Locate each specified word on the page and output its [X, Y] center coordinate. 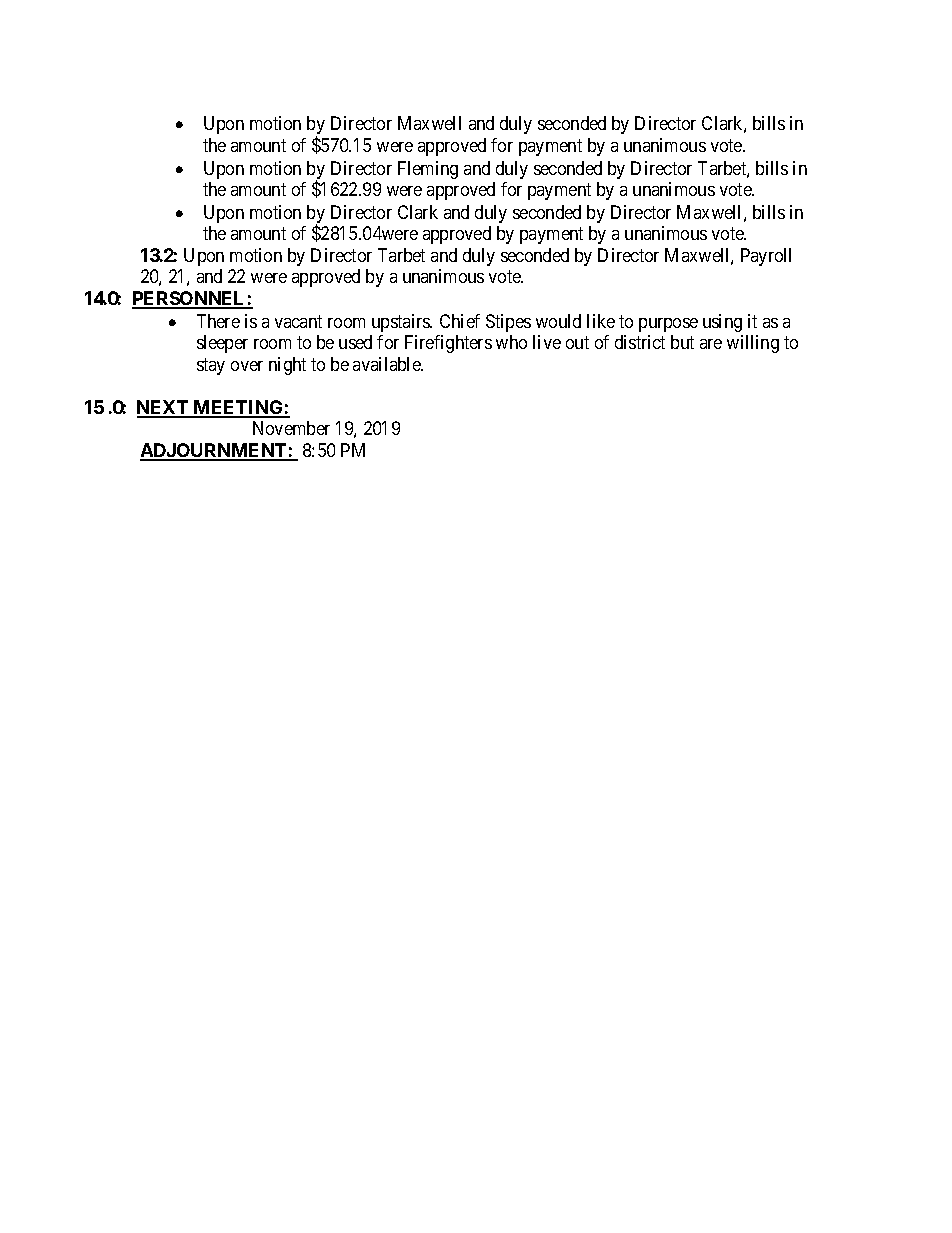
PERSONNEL [190, 299]
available [388, 364]
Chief [460, 321]
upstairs [401, 323]
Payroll [766, 257]
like [601, 321]
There [218, 321]
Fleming [428, 170]
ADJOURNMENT [214, 451]
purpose [668, 325]
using [722, 323]
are [711, 344]
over [247, 366]
